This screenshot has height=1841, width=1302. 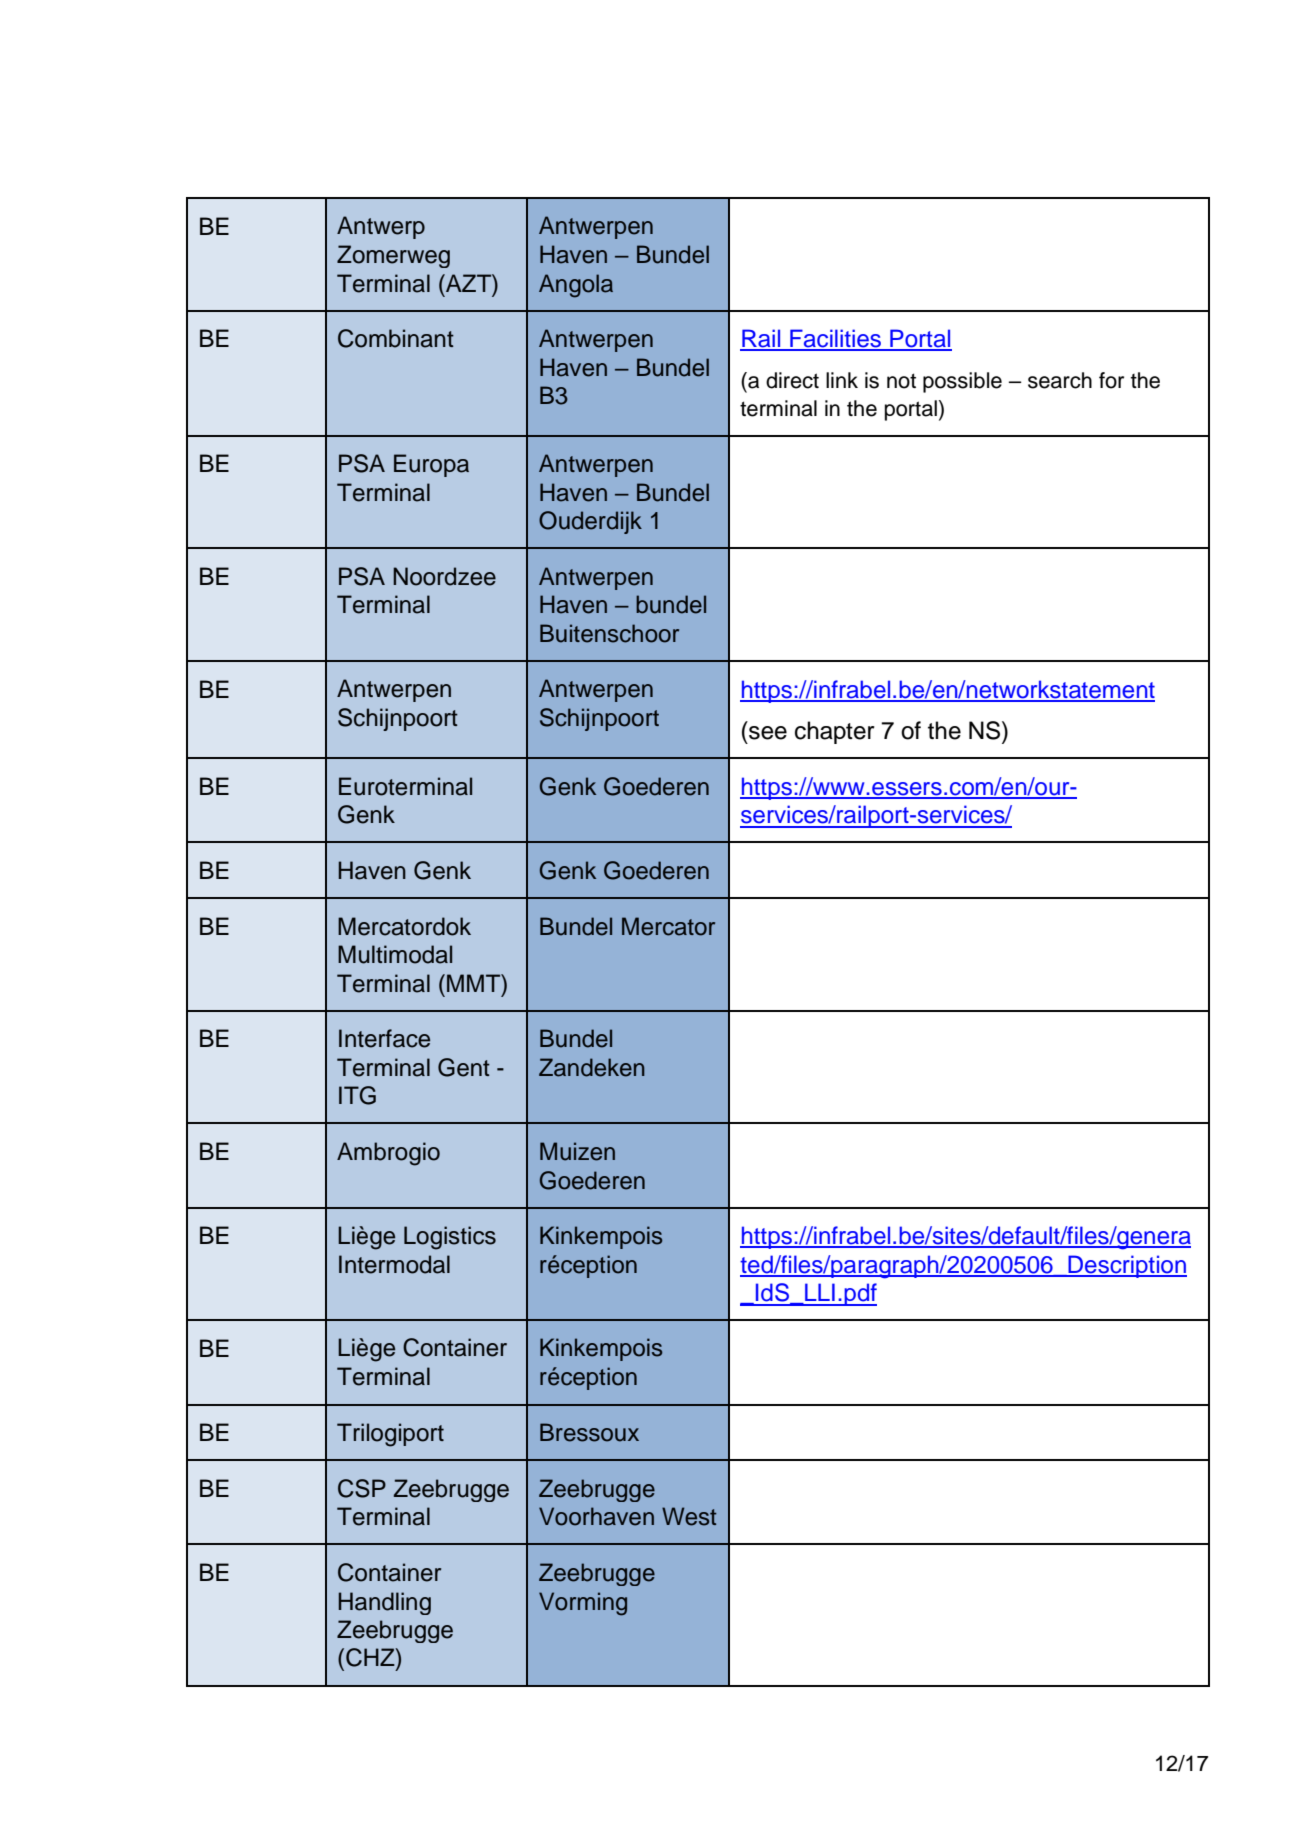 What do you see at coordinates (792, 380) in the screenshot?
I see `direct` at bounding box center [792, 380].
